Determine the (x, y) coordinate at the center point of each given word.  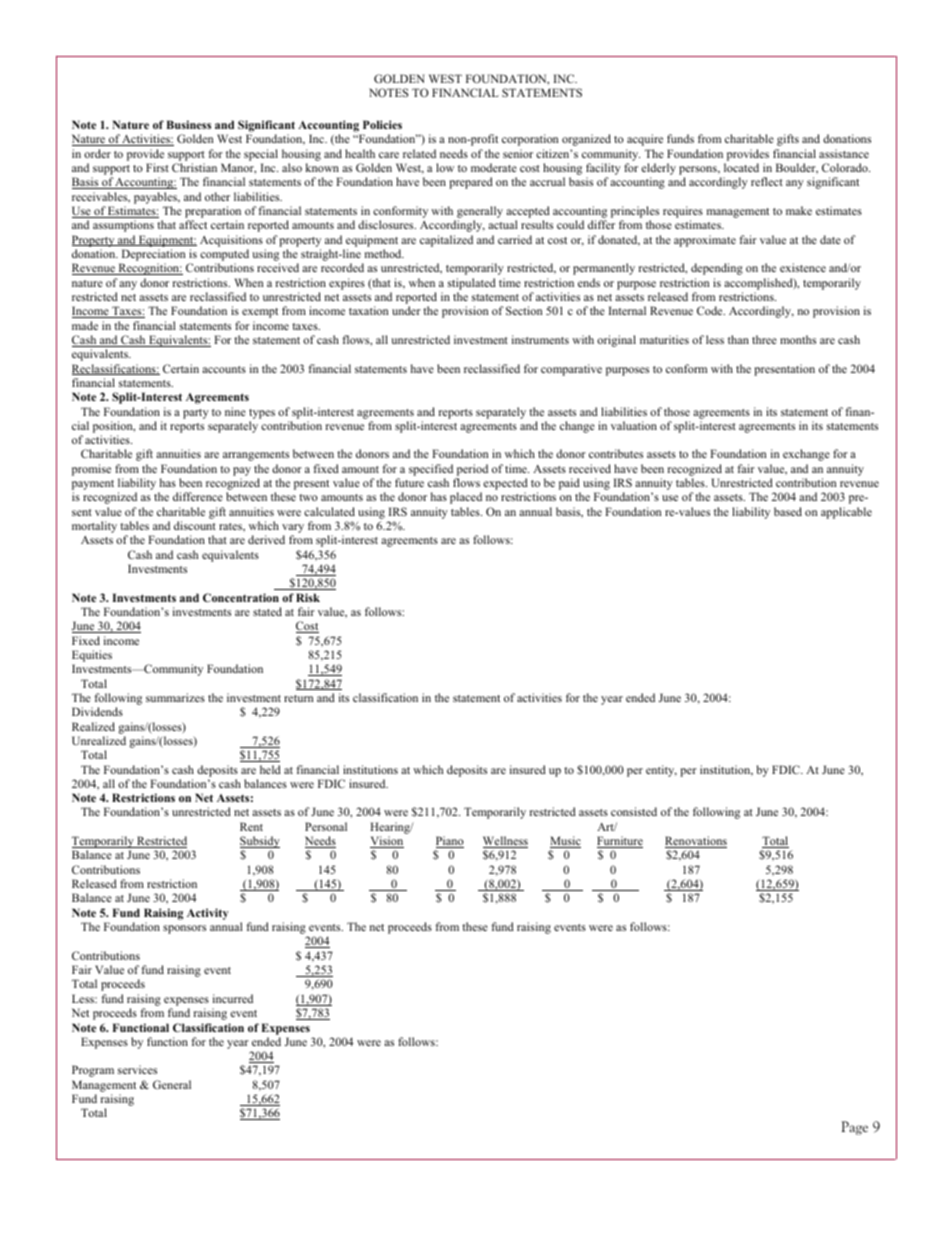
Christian (194, 167)
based (788, 511)
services (137, 1069)
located (741, 167)
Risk (308, 597)
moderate (494, 167)
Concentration (241, 597)
